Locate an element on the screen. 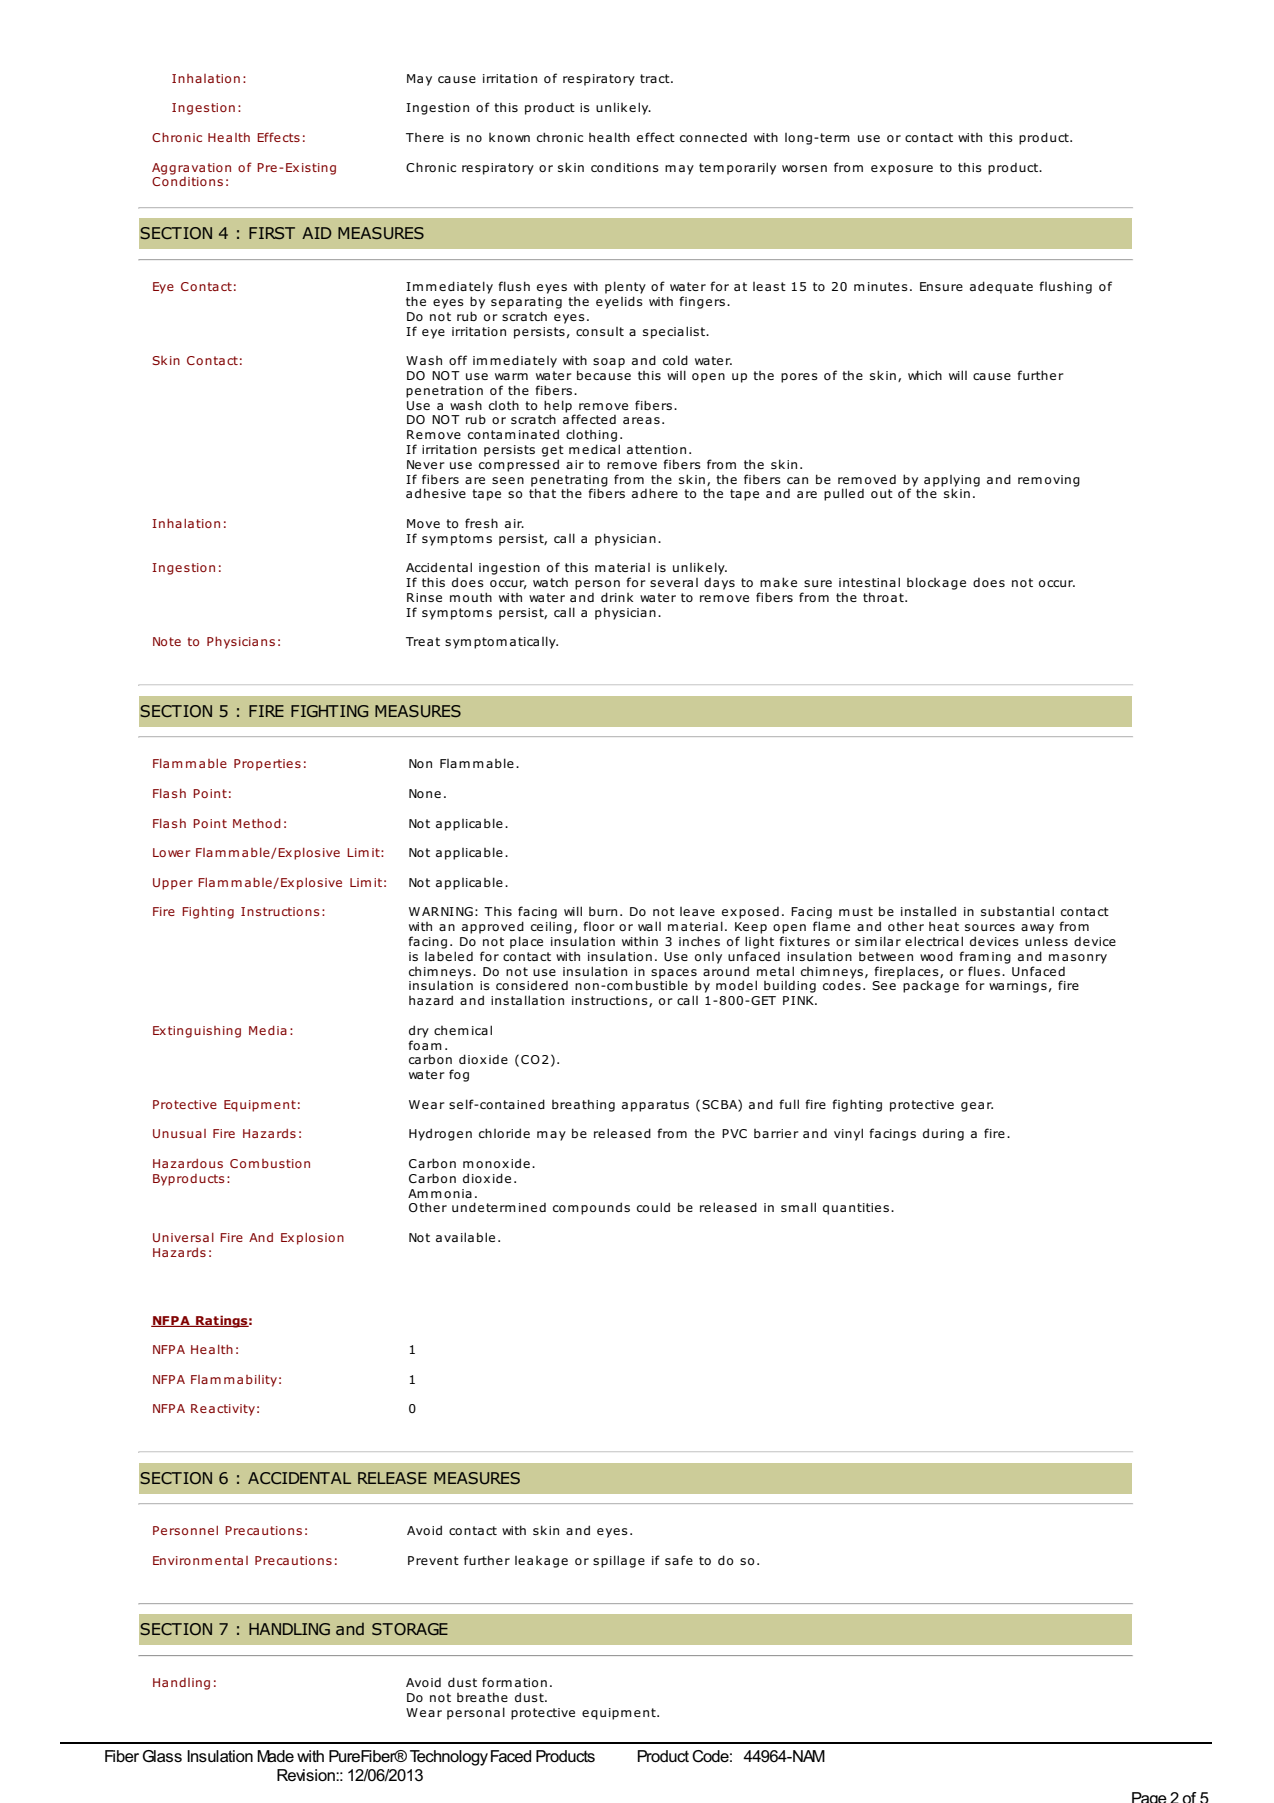 This screenshot has width=1274, height=1803. Reactivity is located at coordinates (223, 1410).
